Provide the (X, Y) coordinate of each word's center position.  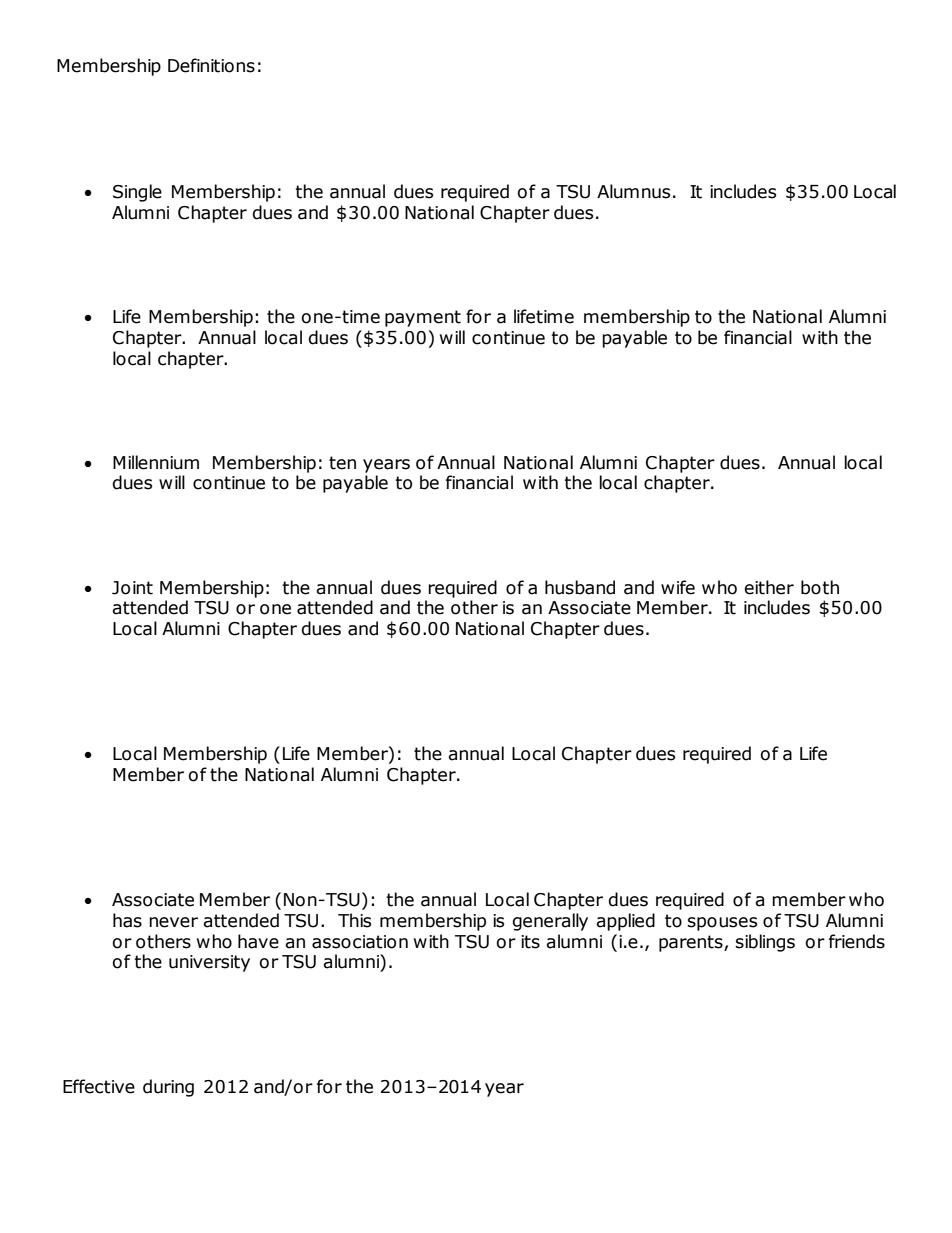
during (168, 1088)
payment (423, 318)
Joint (132, 588)
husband (580, 587)
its (530, 942)
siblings (765, 943)
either (769, 587)
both (820, 587)
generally (550, 922)
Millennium (156, 462)
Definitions (211, 65)
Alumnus (633, 191)
